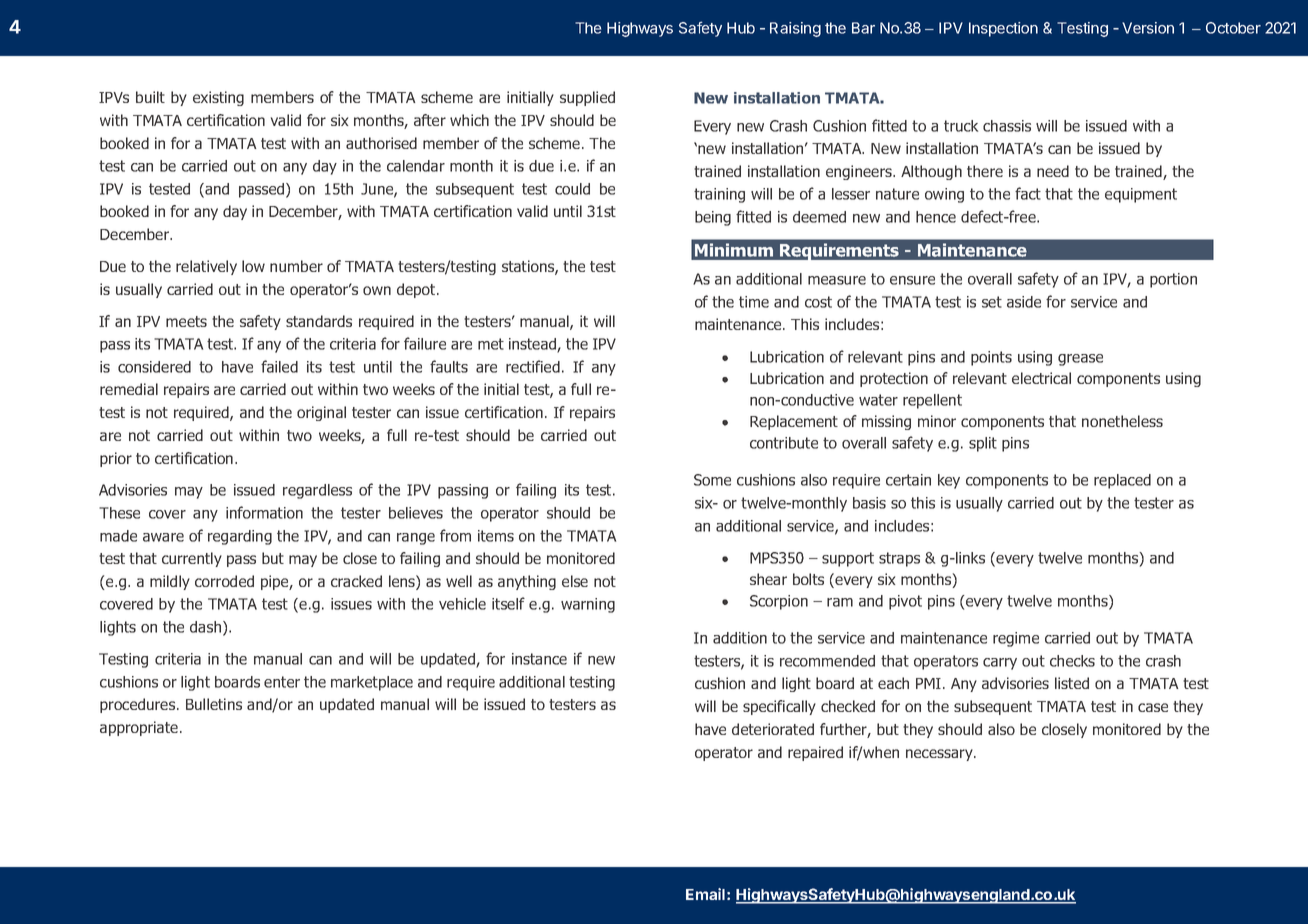 This screenshot has width=1308, height=924. Describe the element at coordinates (754, 302) in the screenshot. I see `time` at that location.
